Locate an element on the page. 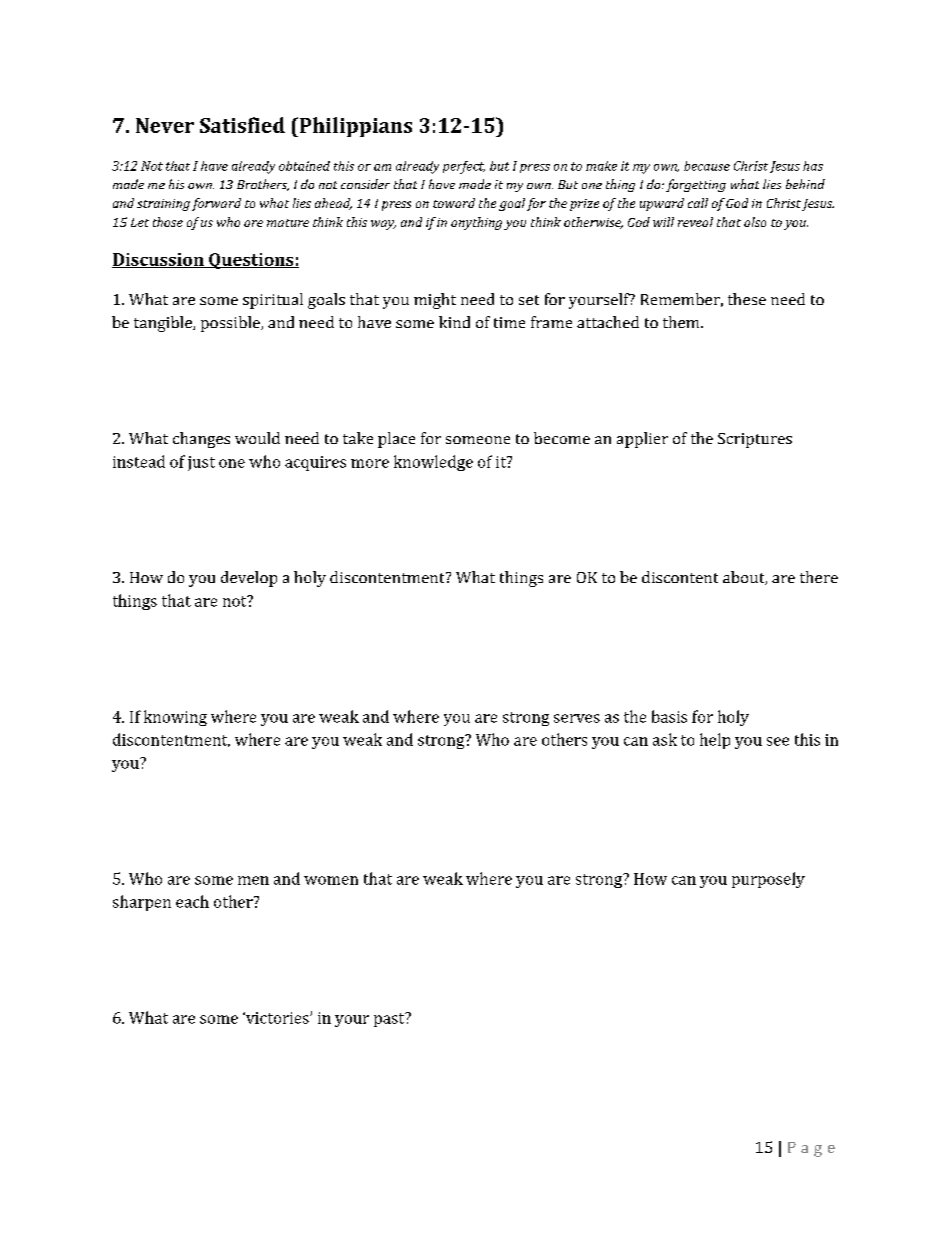  past is located at coordinates (390, 1019).
